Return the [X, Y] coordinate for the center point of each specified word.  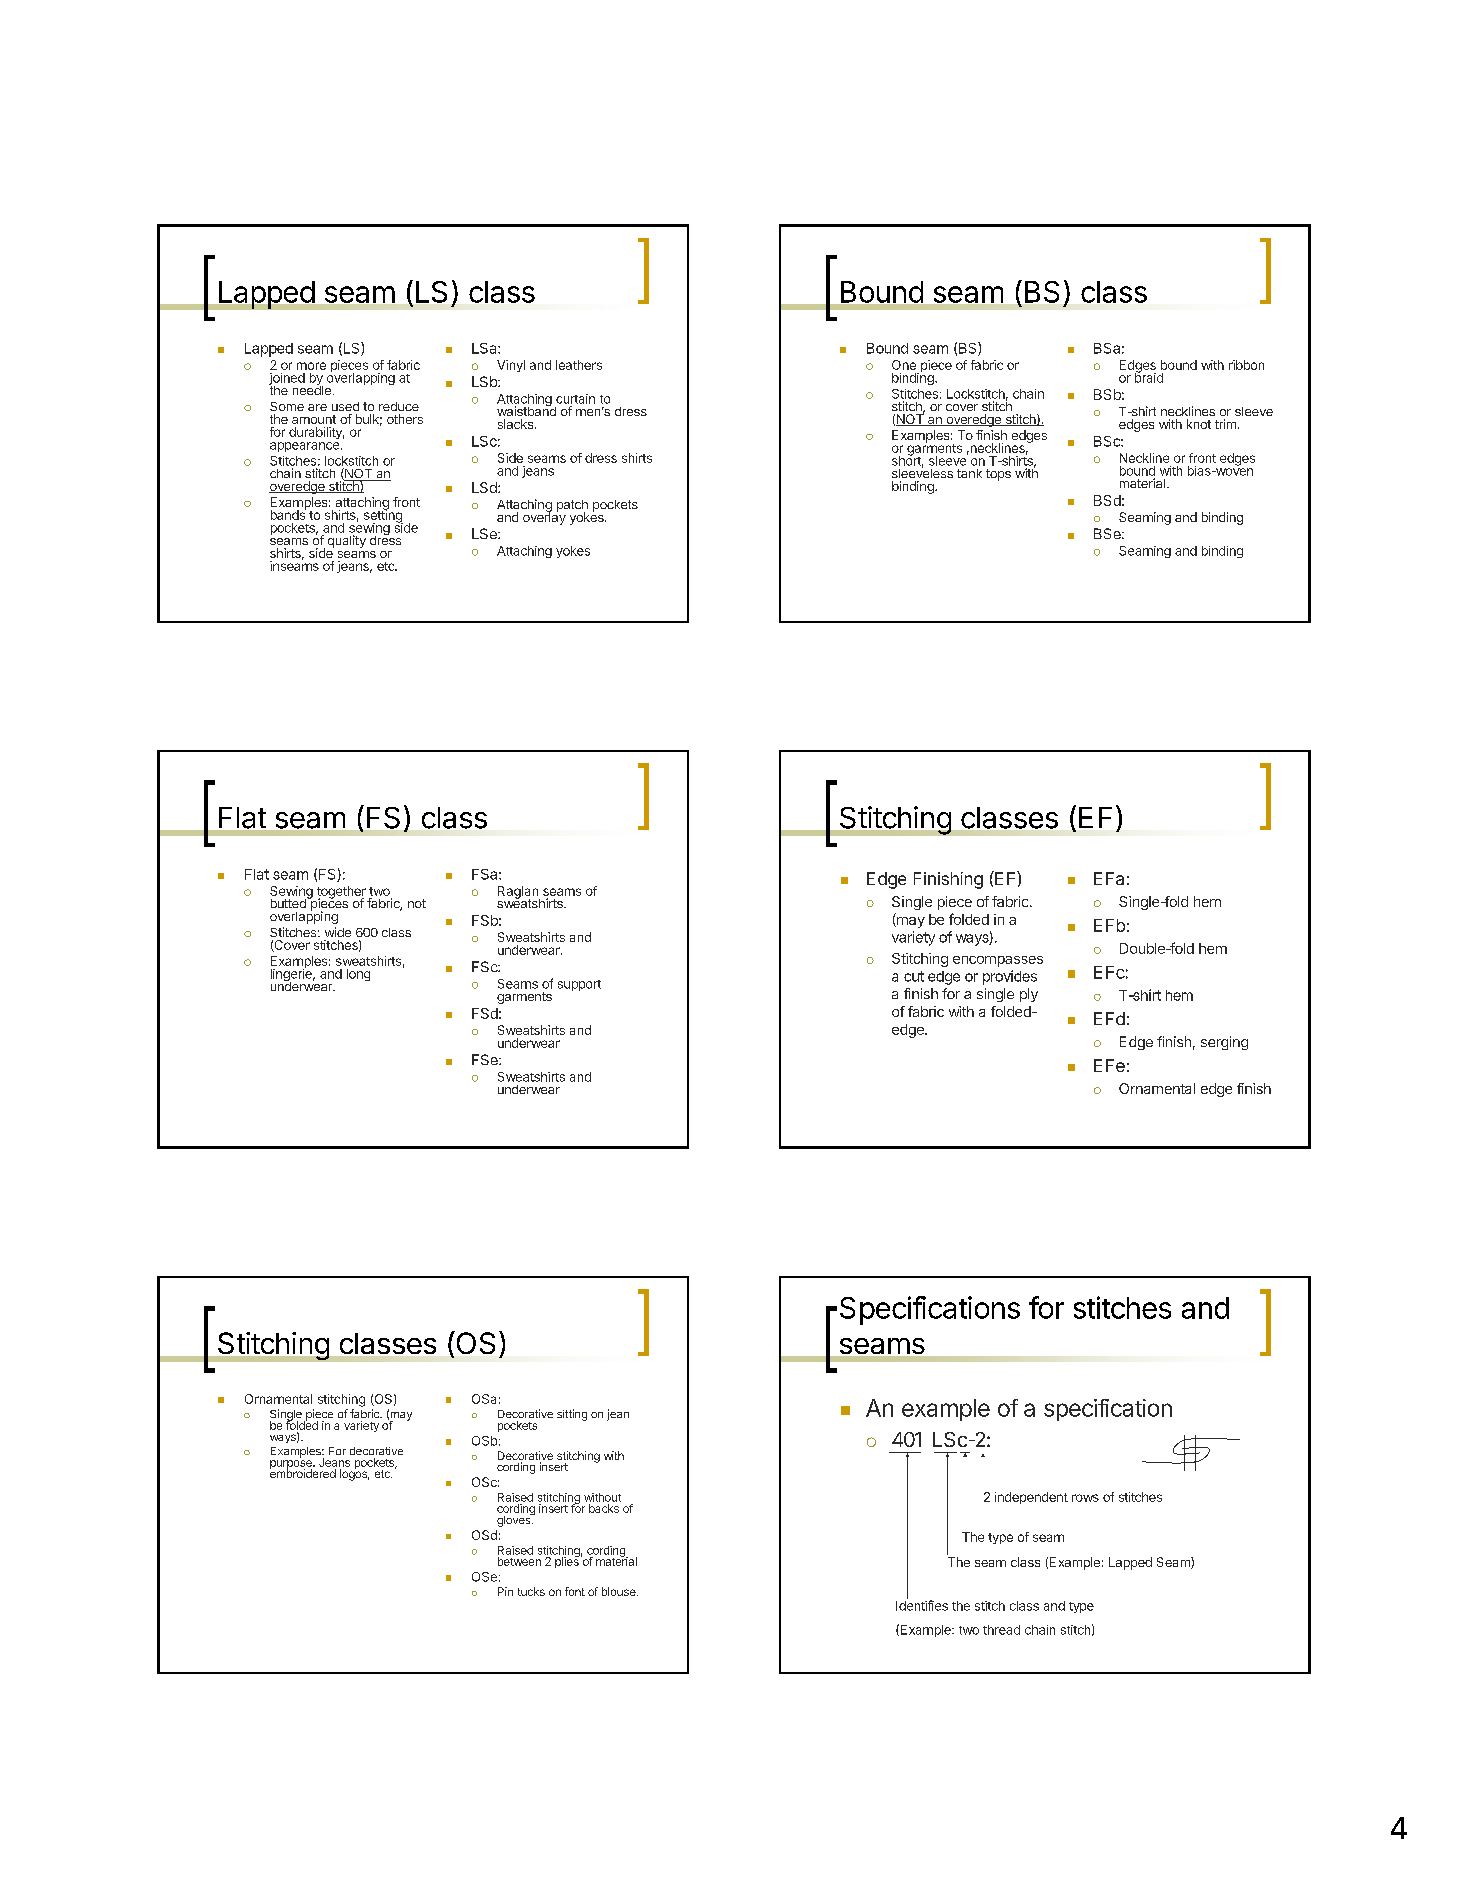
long [358, 975]
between [519, 1561]
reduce [399, 406]
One [904, 365]
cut [914, 976]
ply [1029, 995]
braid [1149, 377]
